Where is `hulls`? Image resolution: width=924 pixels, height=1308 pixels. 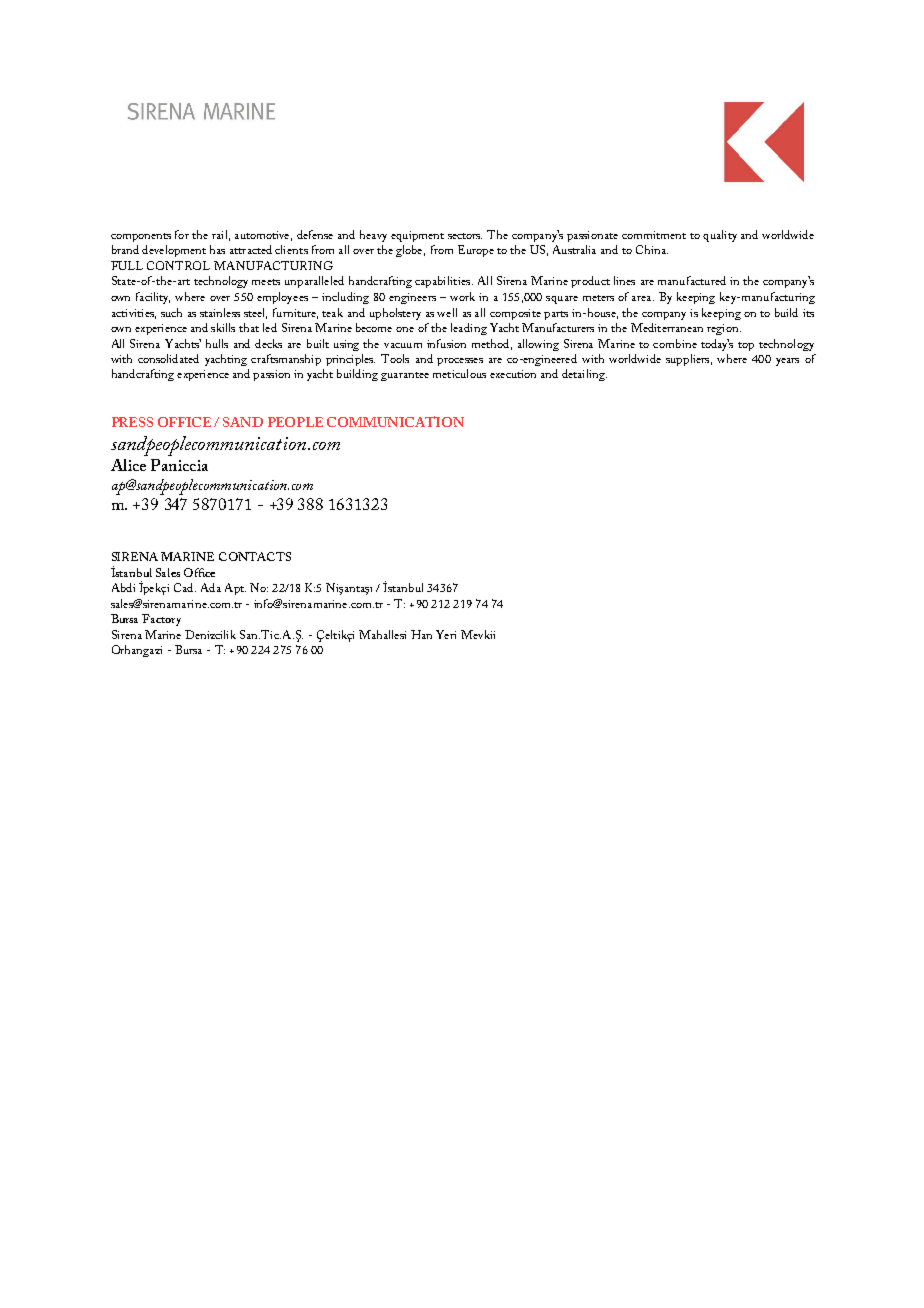
hulls is located at coordinates (217, 343).
